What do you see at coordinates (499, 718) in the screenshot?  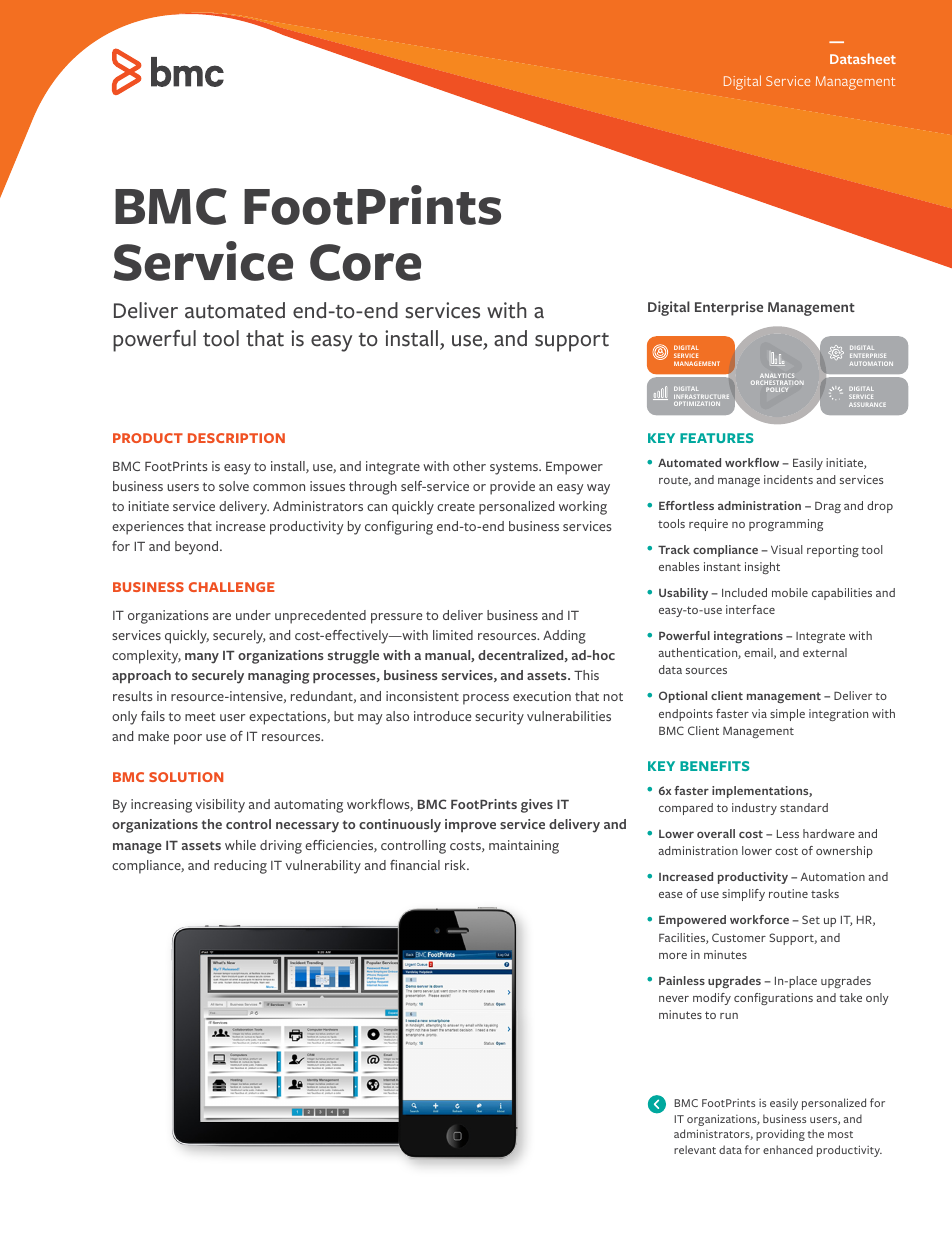 I see `security` at bounding box center [499, 718].
